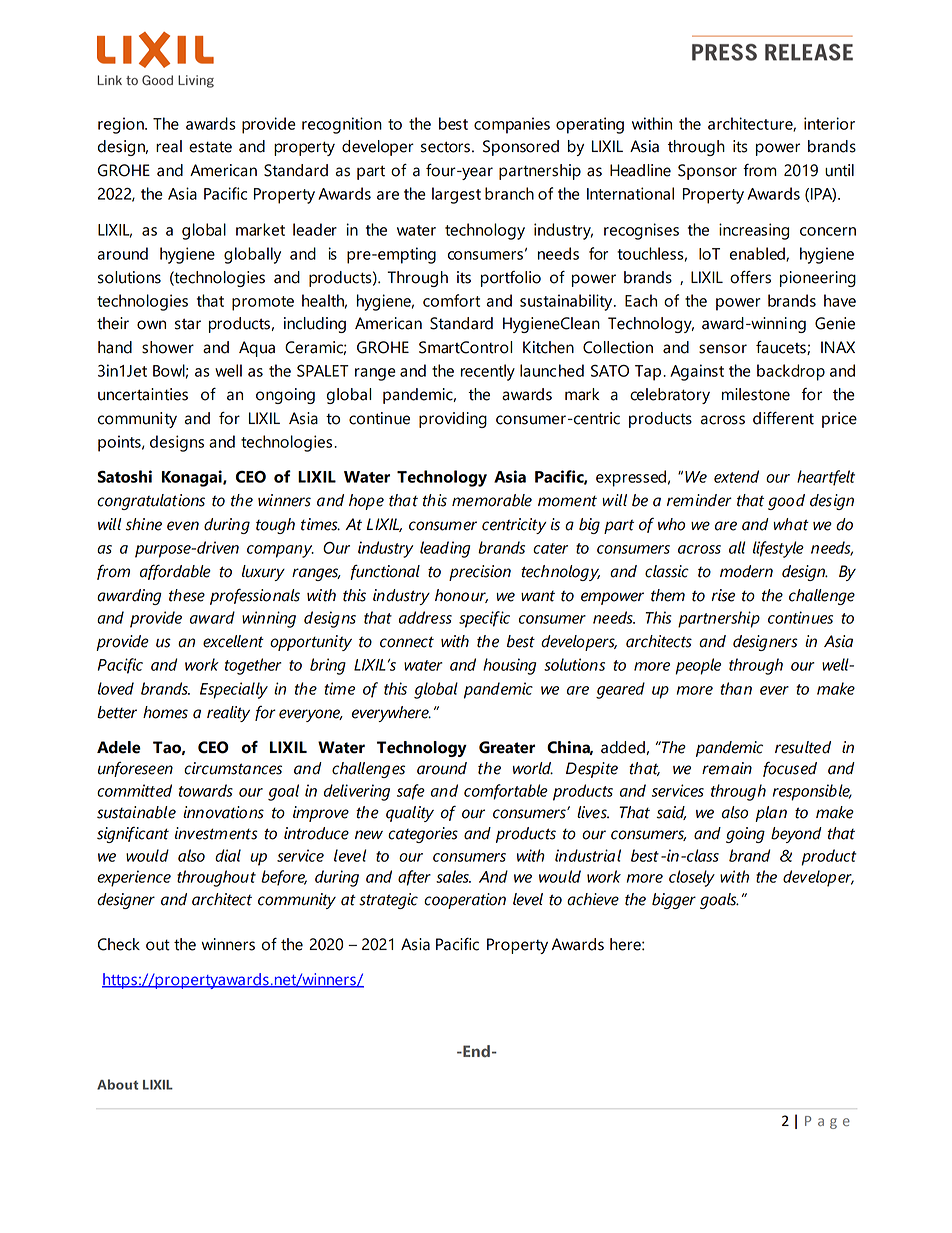 This document has height=1233, width=952. What do you see at coordinates (465, 901) in the document?
I see `cooperation` at bounding box center [465, 901].
